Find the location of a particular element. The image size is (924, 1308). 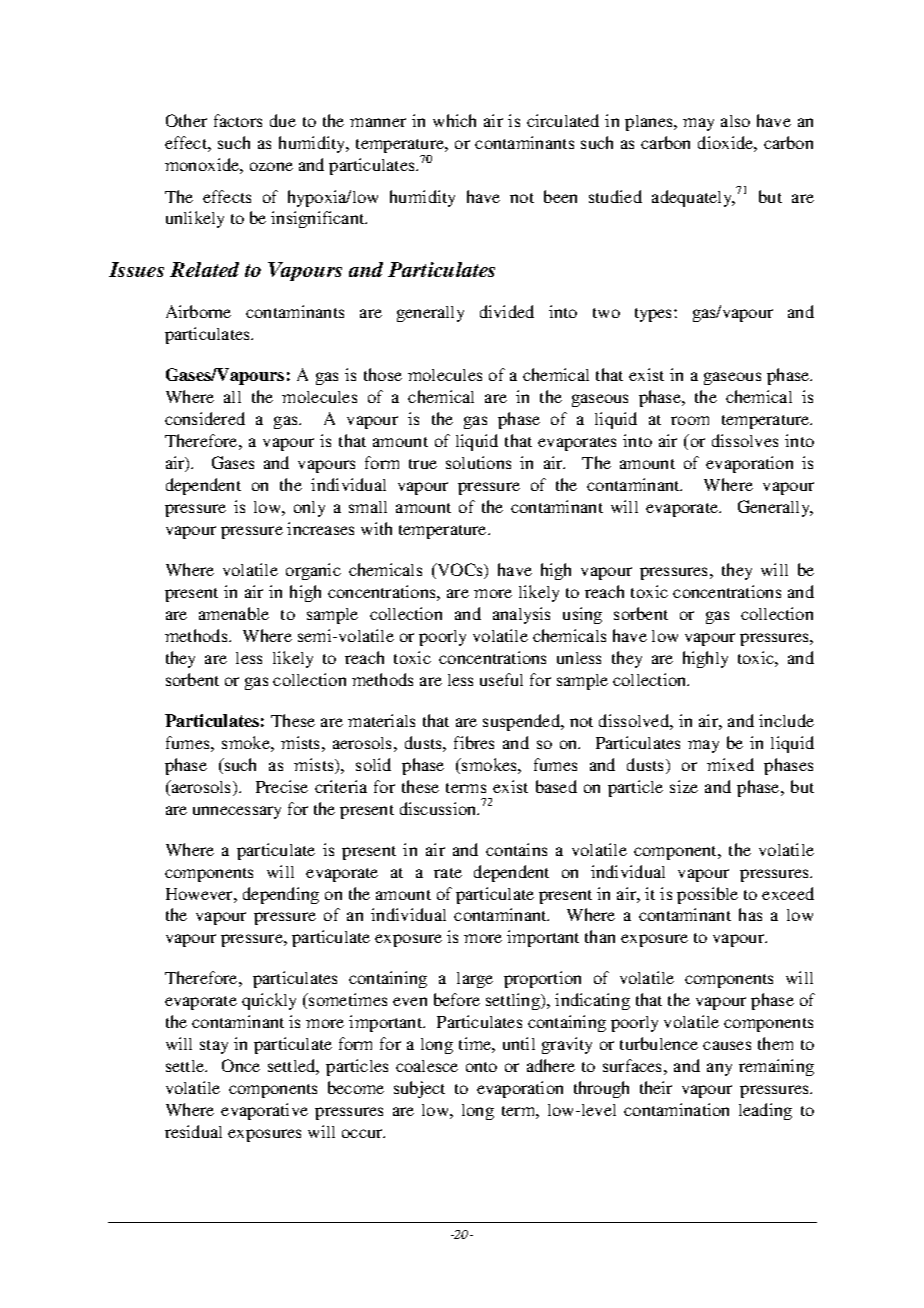

subject is located at coordinates (419, 1089).
